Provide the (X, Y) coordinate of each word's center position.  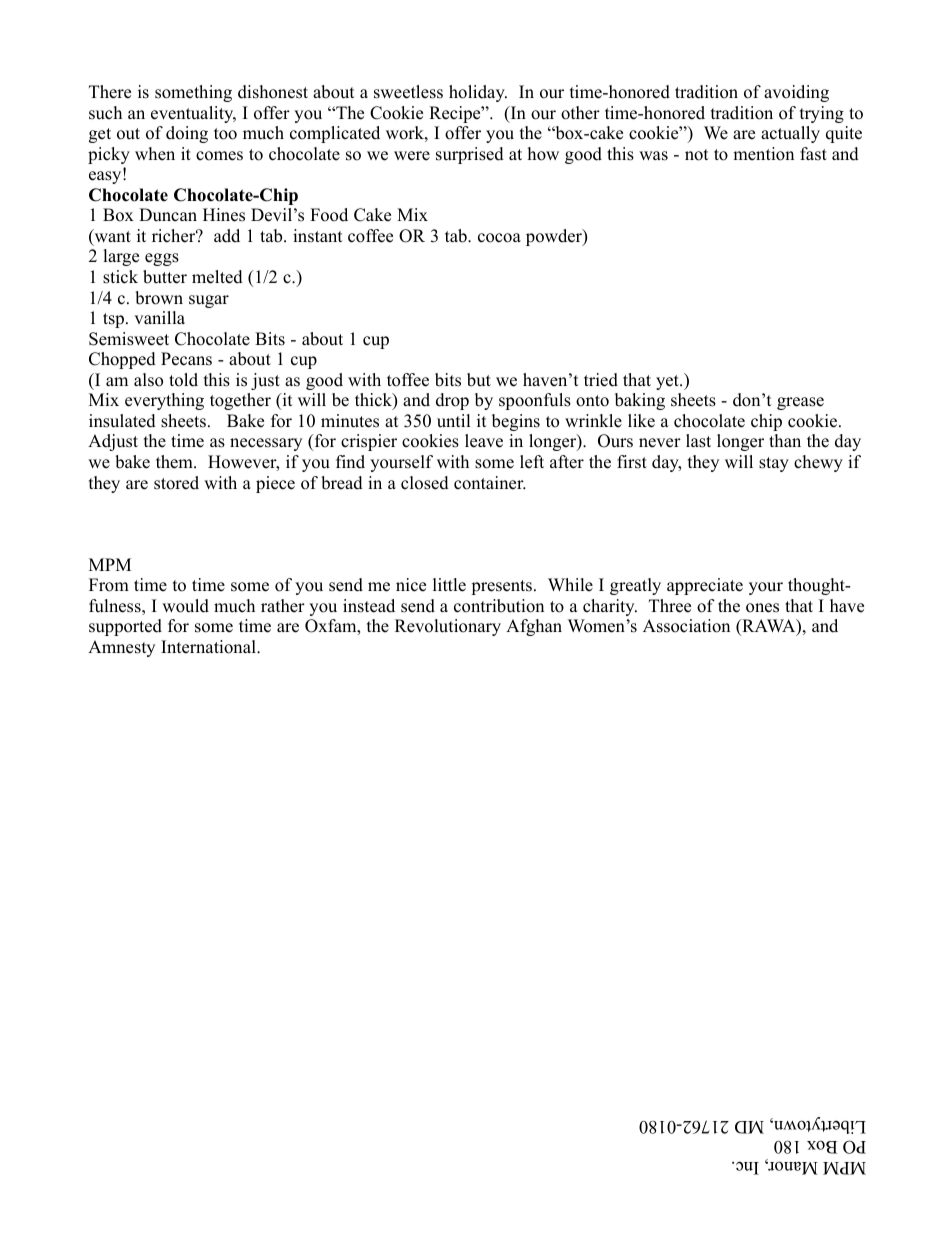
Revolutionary (448, 627)
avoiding (796, 93)
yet (668, 382)
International (209, 647)
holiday (478, 93)
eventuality (193, 114)
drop (452, 401)
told (183, 380)
